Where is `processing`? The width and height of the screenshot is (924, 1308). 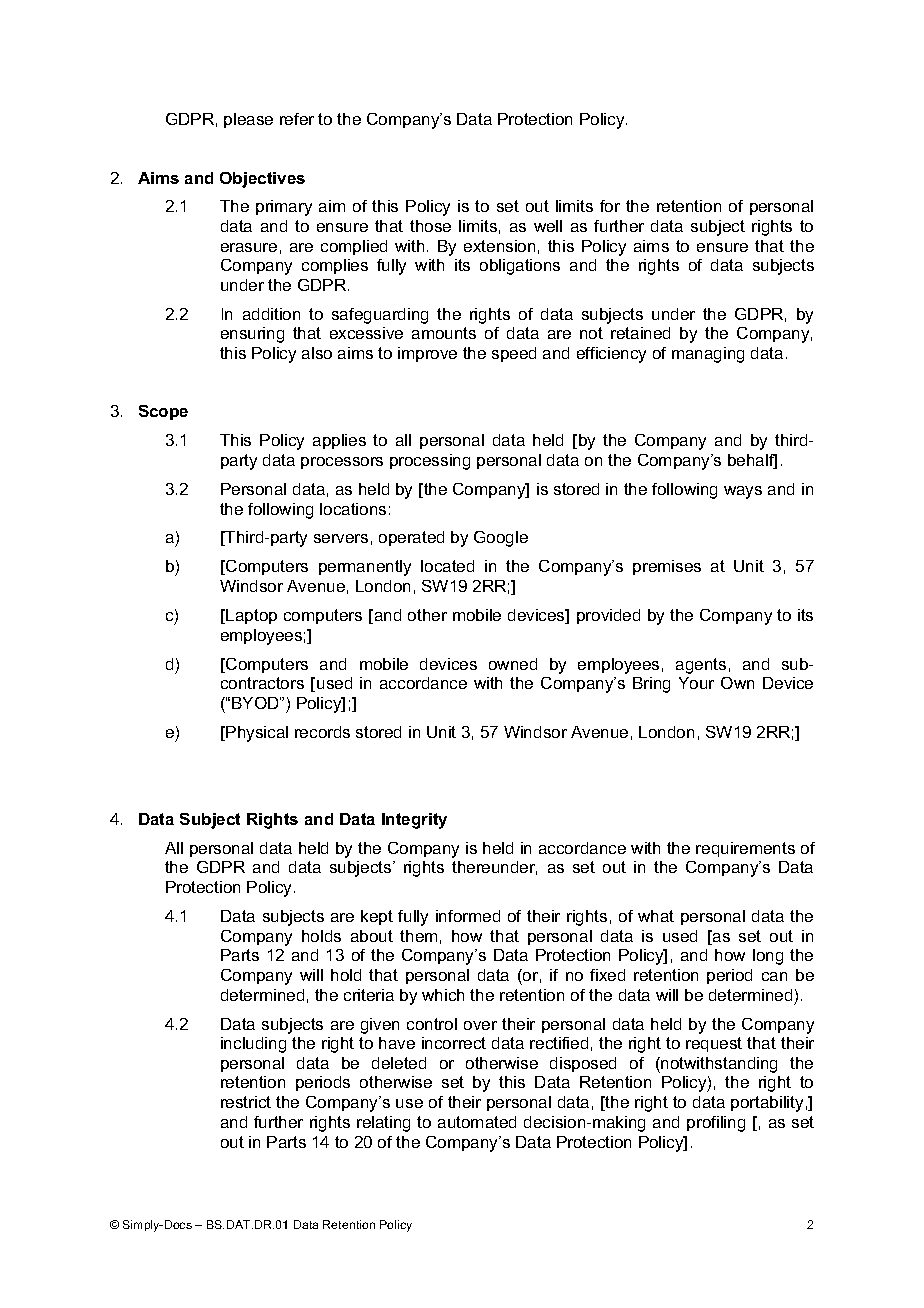 processing is located at coordinates (430, 462).
